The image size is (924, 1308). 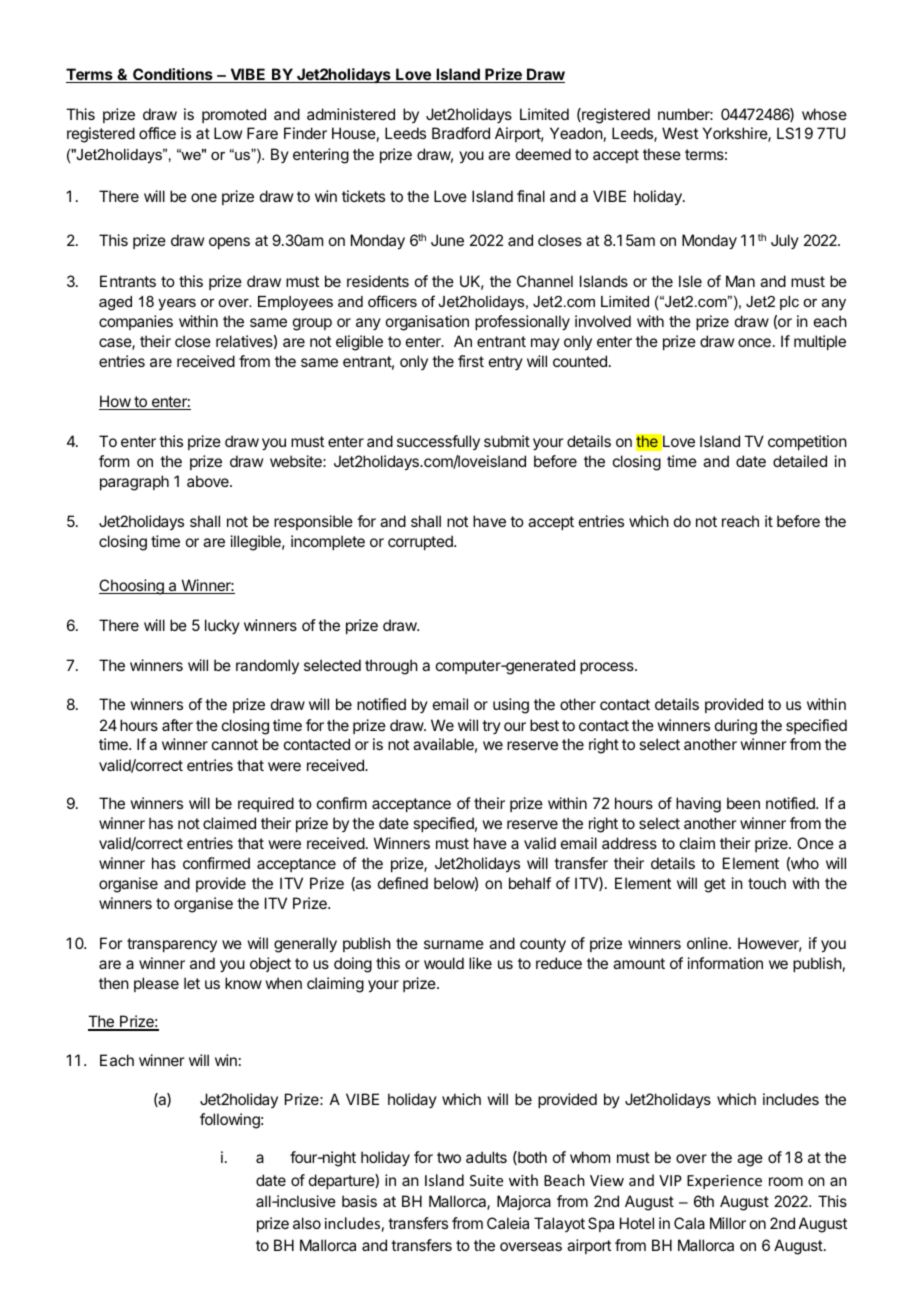 What do you see at coordinates (461, 133) in the screenshot?
I see `Bradford` at bounding box center [461, 133].
